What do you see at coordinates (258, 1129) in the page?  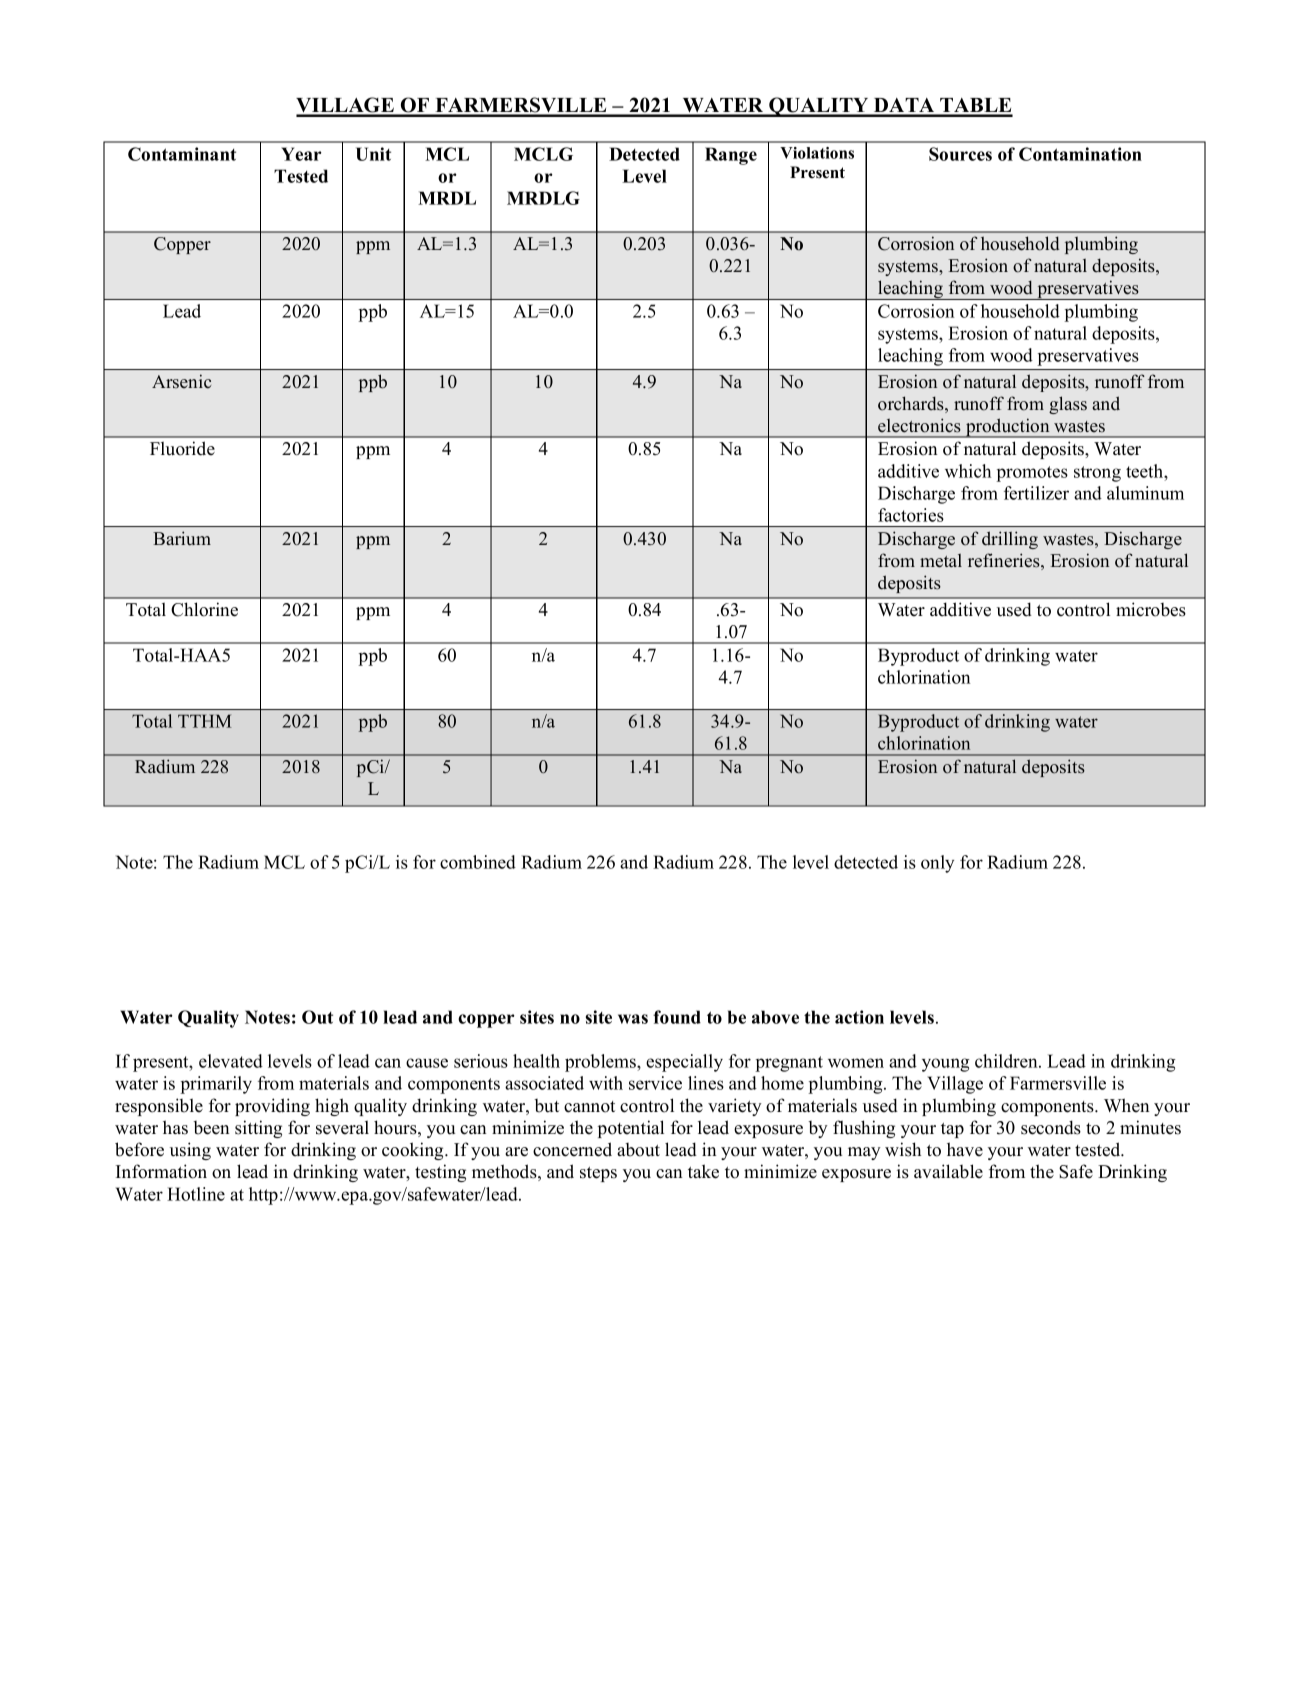 I see `sitting` at bounding box center [258, 1129].
